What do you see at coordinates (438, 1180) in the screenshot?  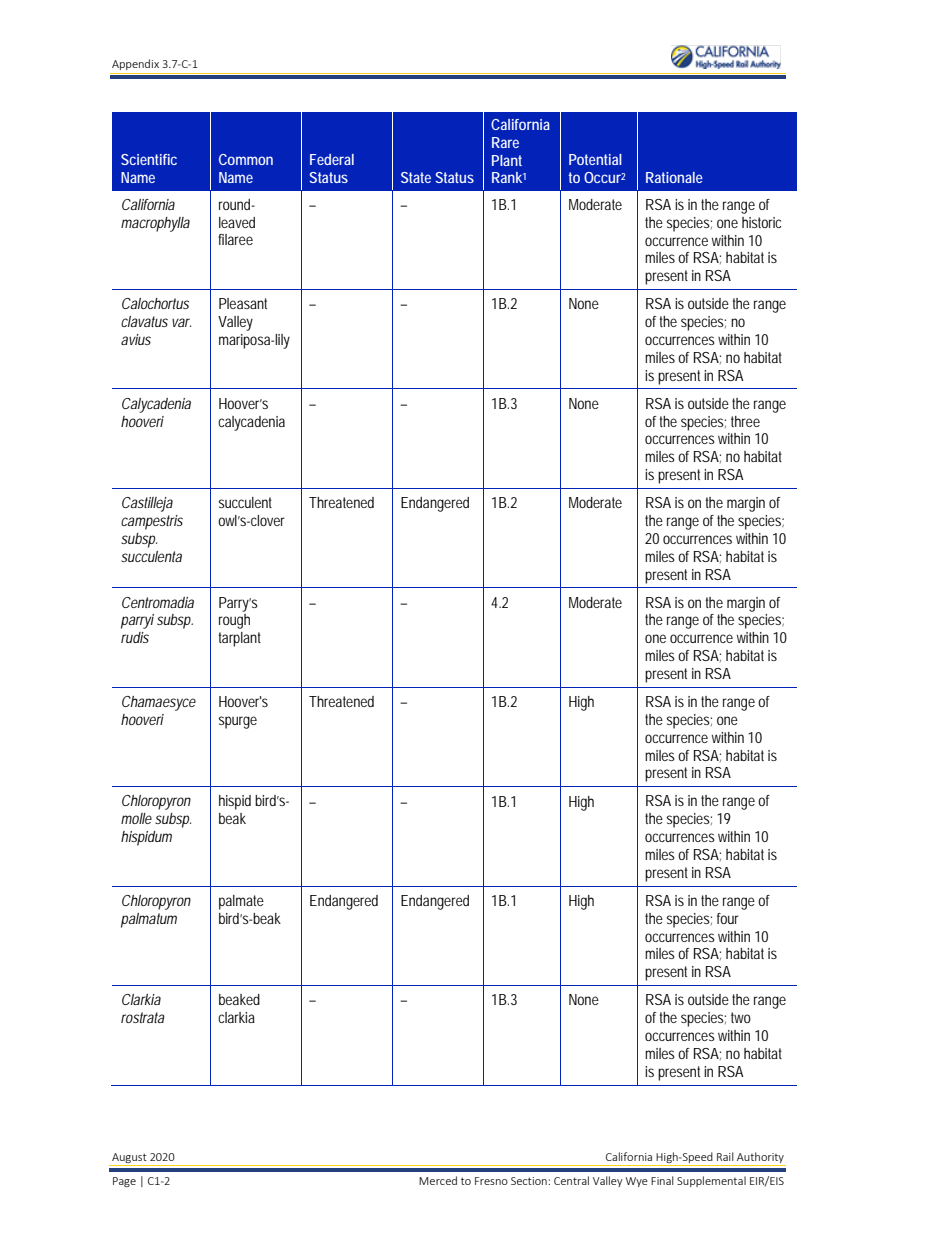 I see `Merced` at bounding box center [438, 1180].
